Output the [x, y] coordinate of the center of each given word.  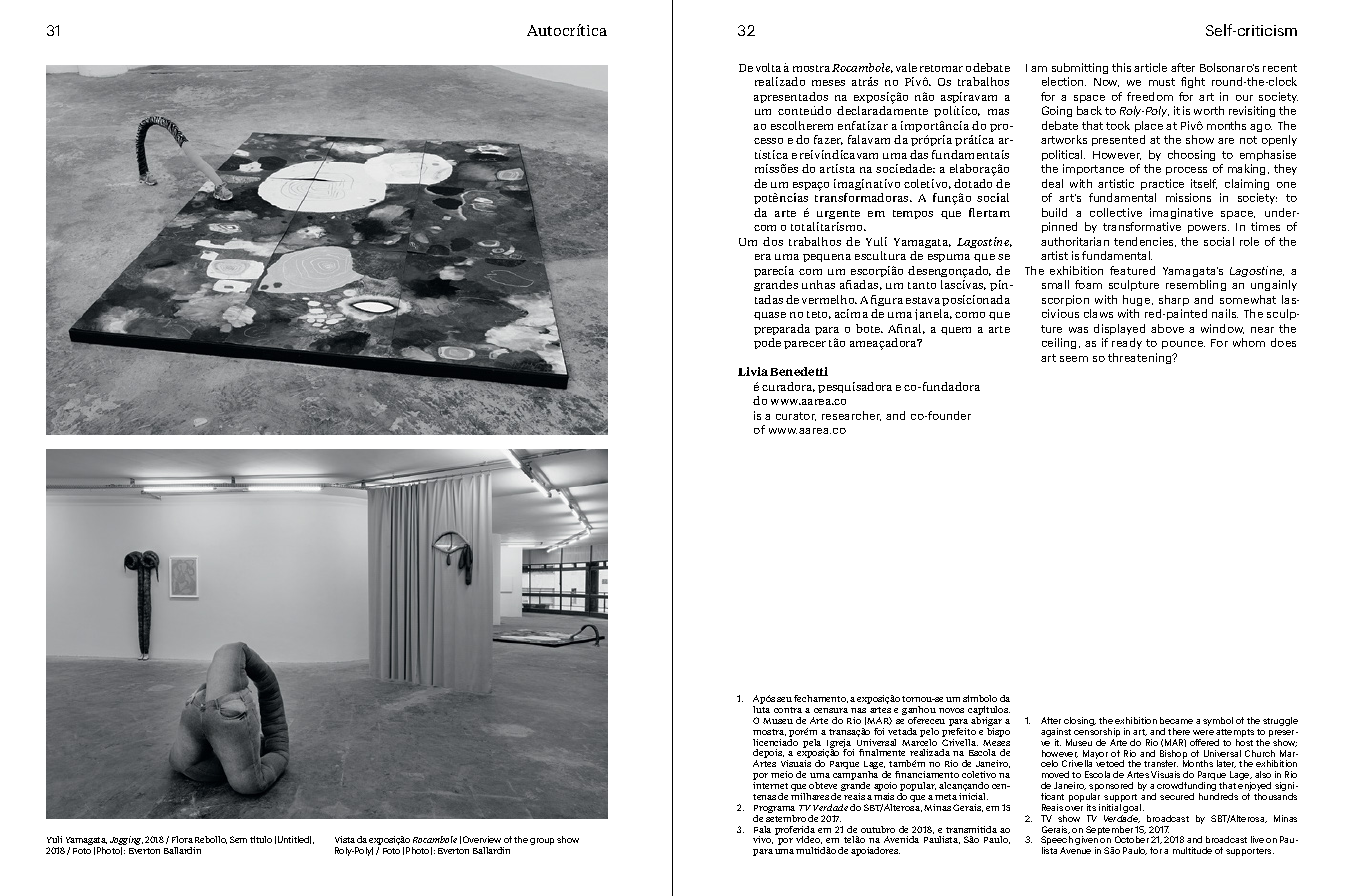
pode [767, 343]
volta [768, 67]
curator [796, 416]
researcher [851, 416]
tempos [913, 214]
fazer [828, 140]
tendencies [1145, 242]
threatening [1141, 358]
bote [869, 328]
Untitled [294, 840]
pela [813, 744]
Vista [345, 839]
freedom [1150, 96]
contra [788, 710]
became [1176, 720]
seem [1074, 359]
